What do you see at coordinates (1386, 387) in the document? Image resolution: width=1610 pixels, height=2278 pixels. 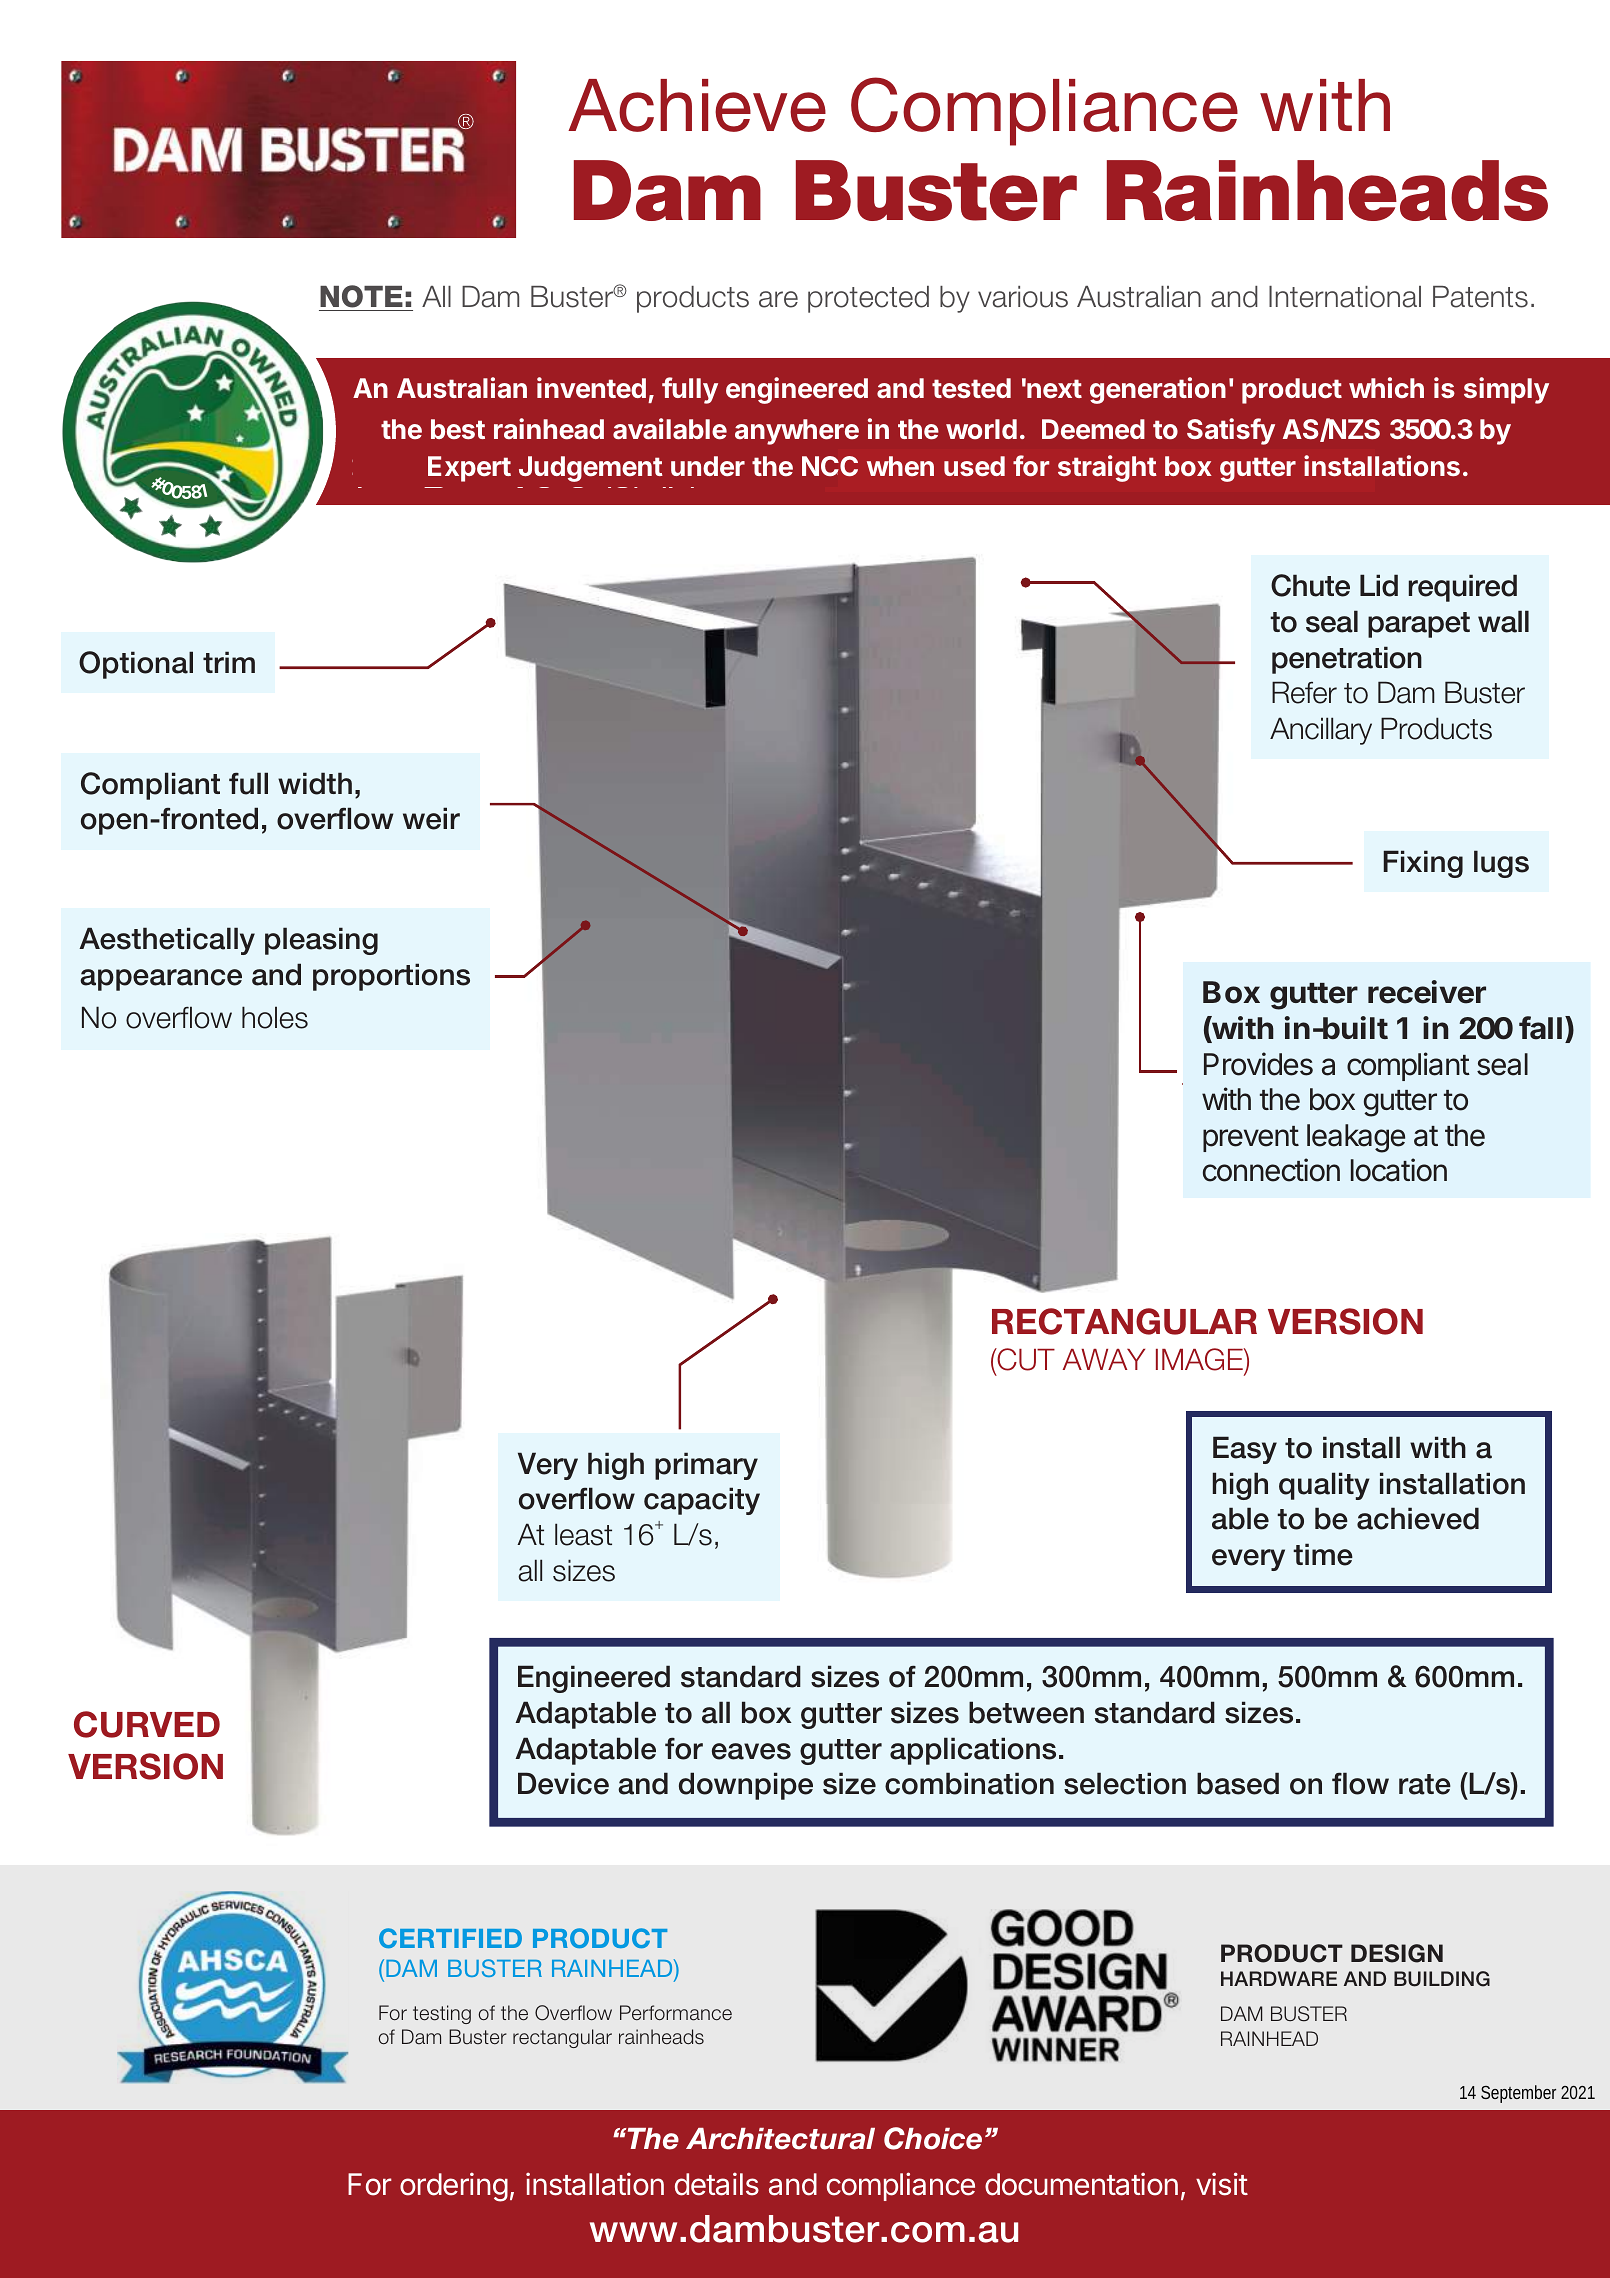 I see `which` at bounding box center [1386, 387].
